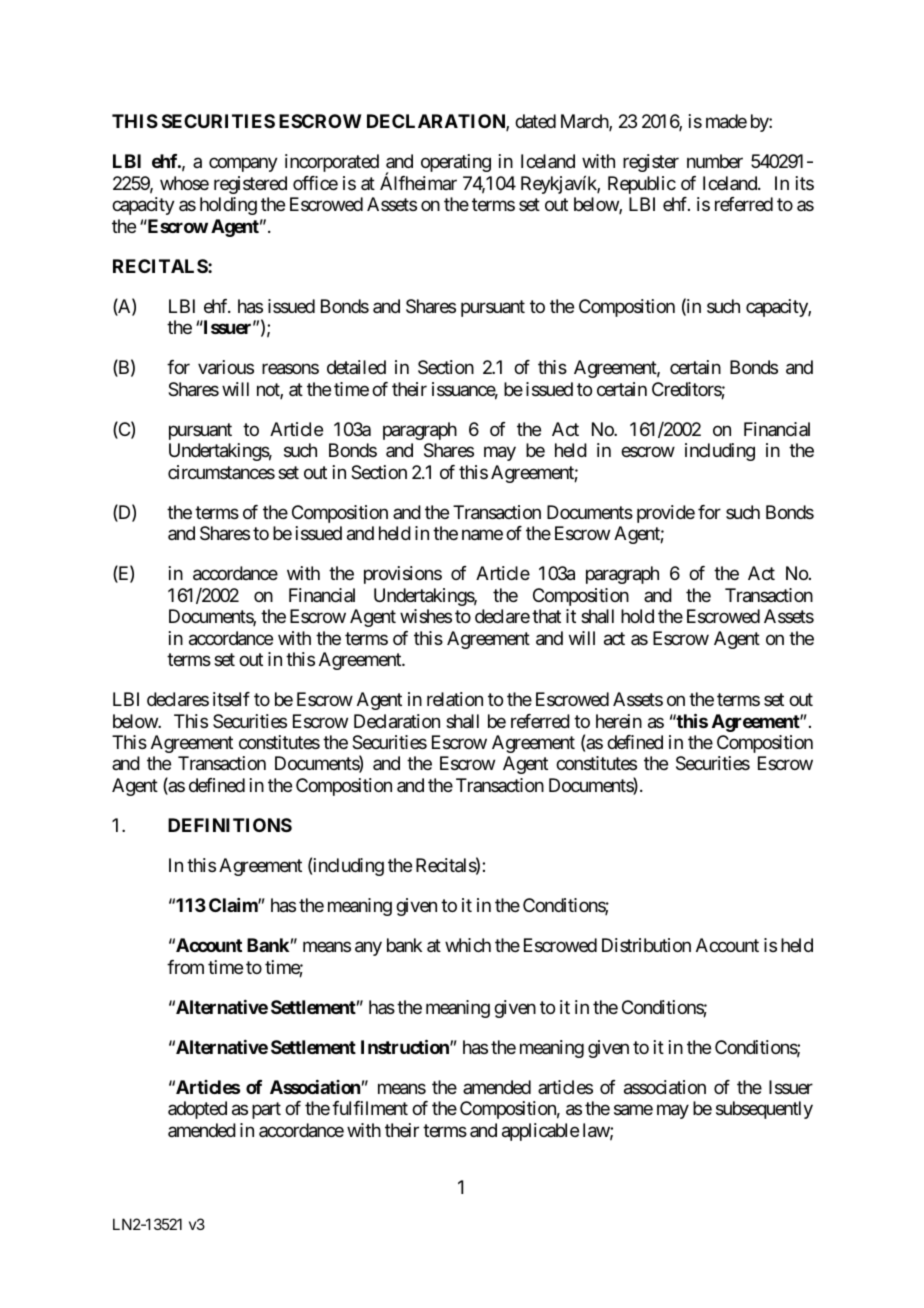  Describe the element at coordinates (546, 616) in the screenshot. I see `that` at that location.
